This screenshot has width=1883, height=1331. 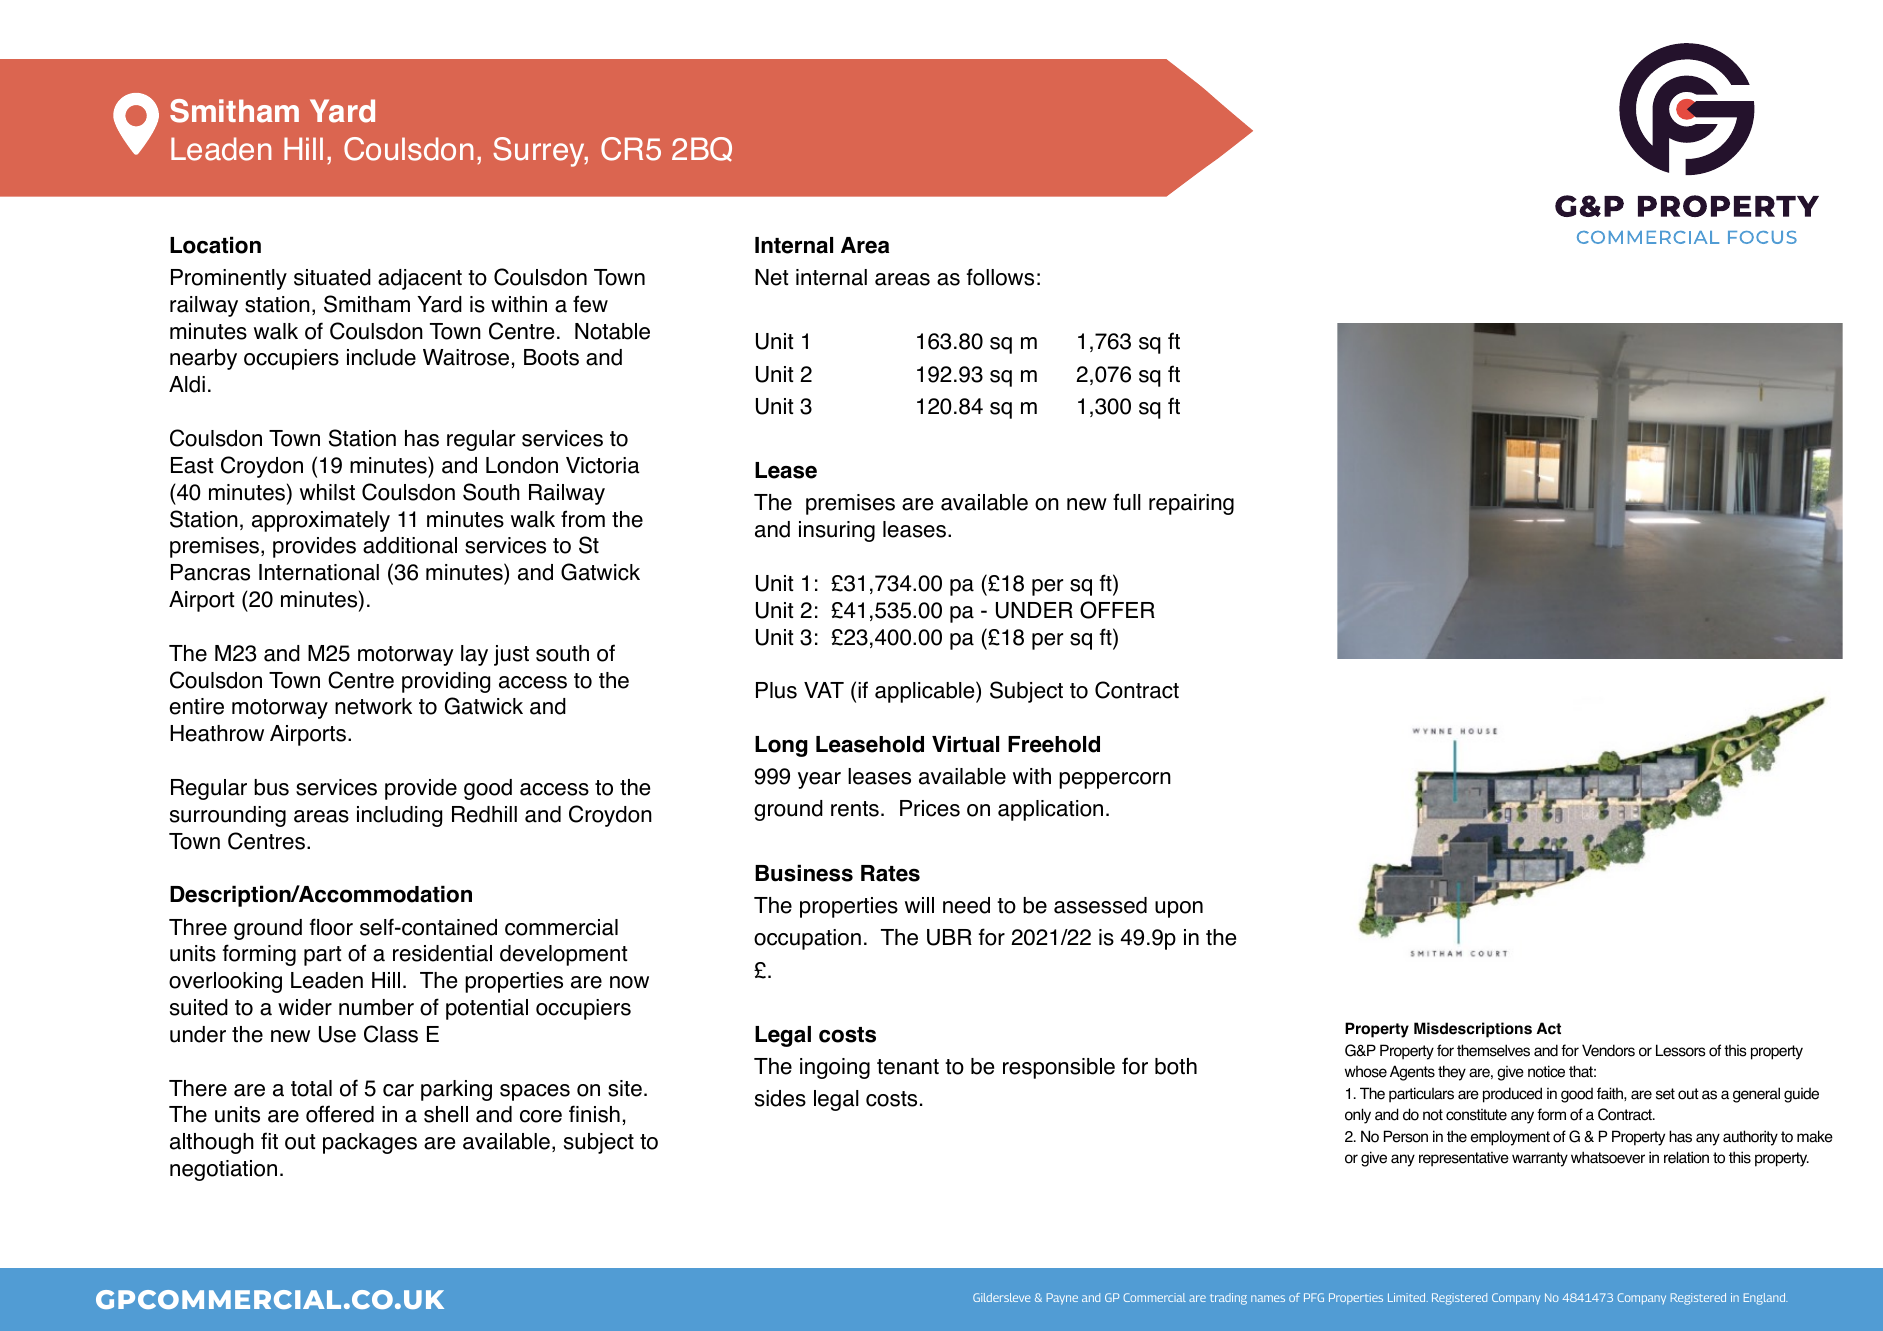 I want to click on follows, so click(x=1000, y=277).
